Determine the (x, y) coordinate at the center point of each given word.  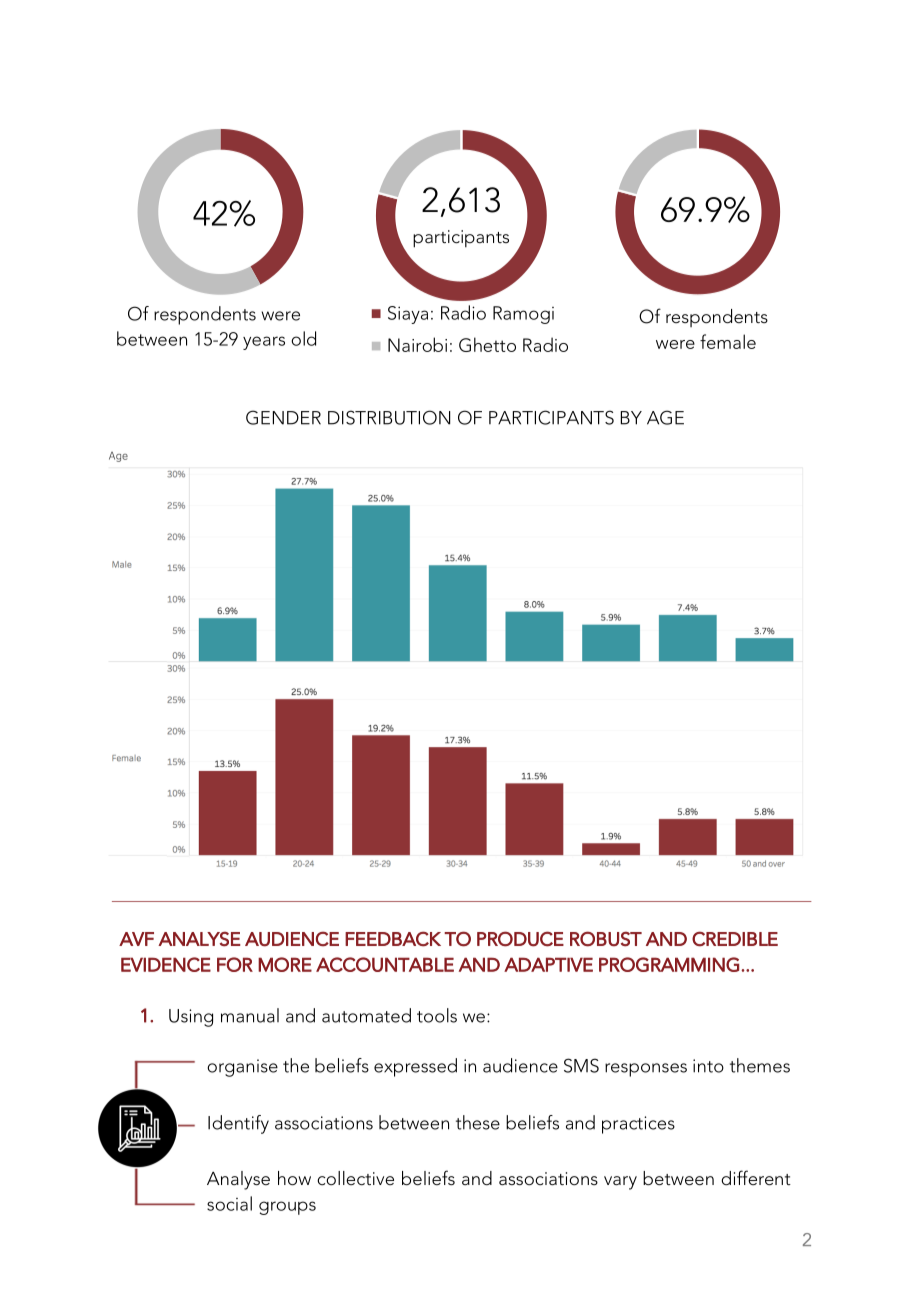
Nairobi (417, 344)
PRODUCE (520, 939)
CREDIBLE (735, 939)
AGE (665, 417)
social (229, 1203)
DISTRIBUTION (389, 417)
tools (437, 1015)
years (264, 343)
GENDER (283, 417)
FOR (235, 964)
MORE (285, 964)
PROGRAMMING (669, 964)
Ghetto (487, 344)
